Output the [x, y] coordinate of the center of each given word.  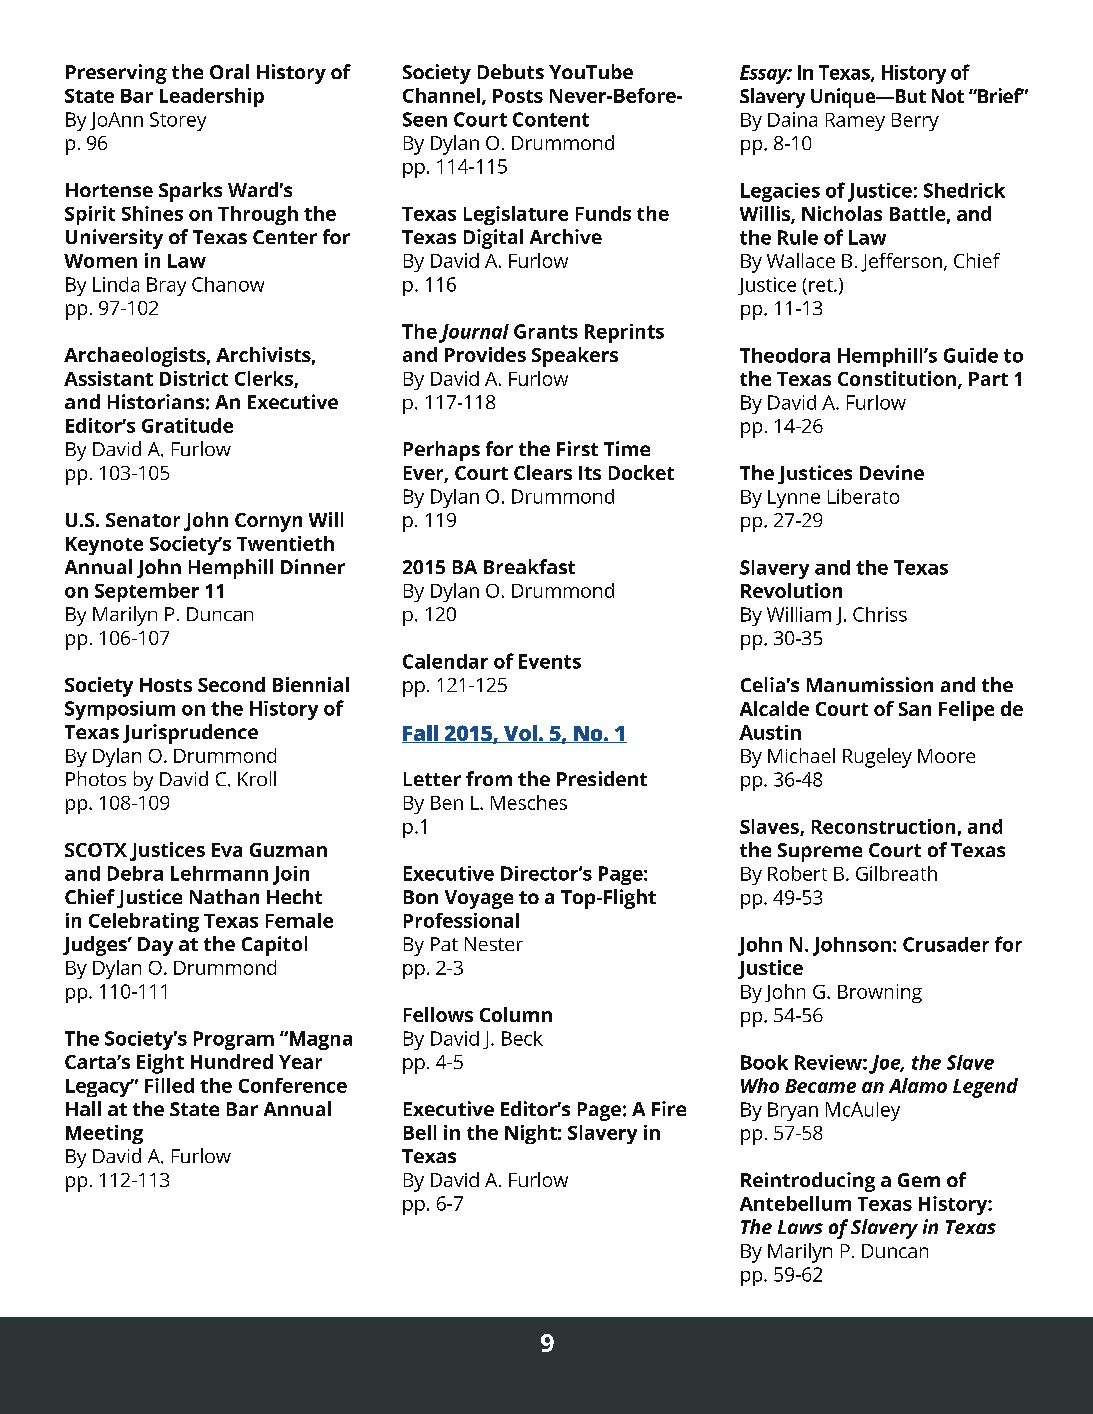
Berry [915, 122]
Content [551, 119]
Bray [166, 286]
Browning [880, 993]
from [489, 778]
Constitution [897, 378]
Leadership [212, 97]
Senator [143, 520]
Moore [946, 756]
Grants [546, 331]
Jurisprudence [190, 734]
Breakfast [529, 566]
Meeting [104, 1134]
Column [516, 1014]
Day [155, 946]
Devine [892, 472]
